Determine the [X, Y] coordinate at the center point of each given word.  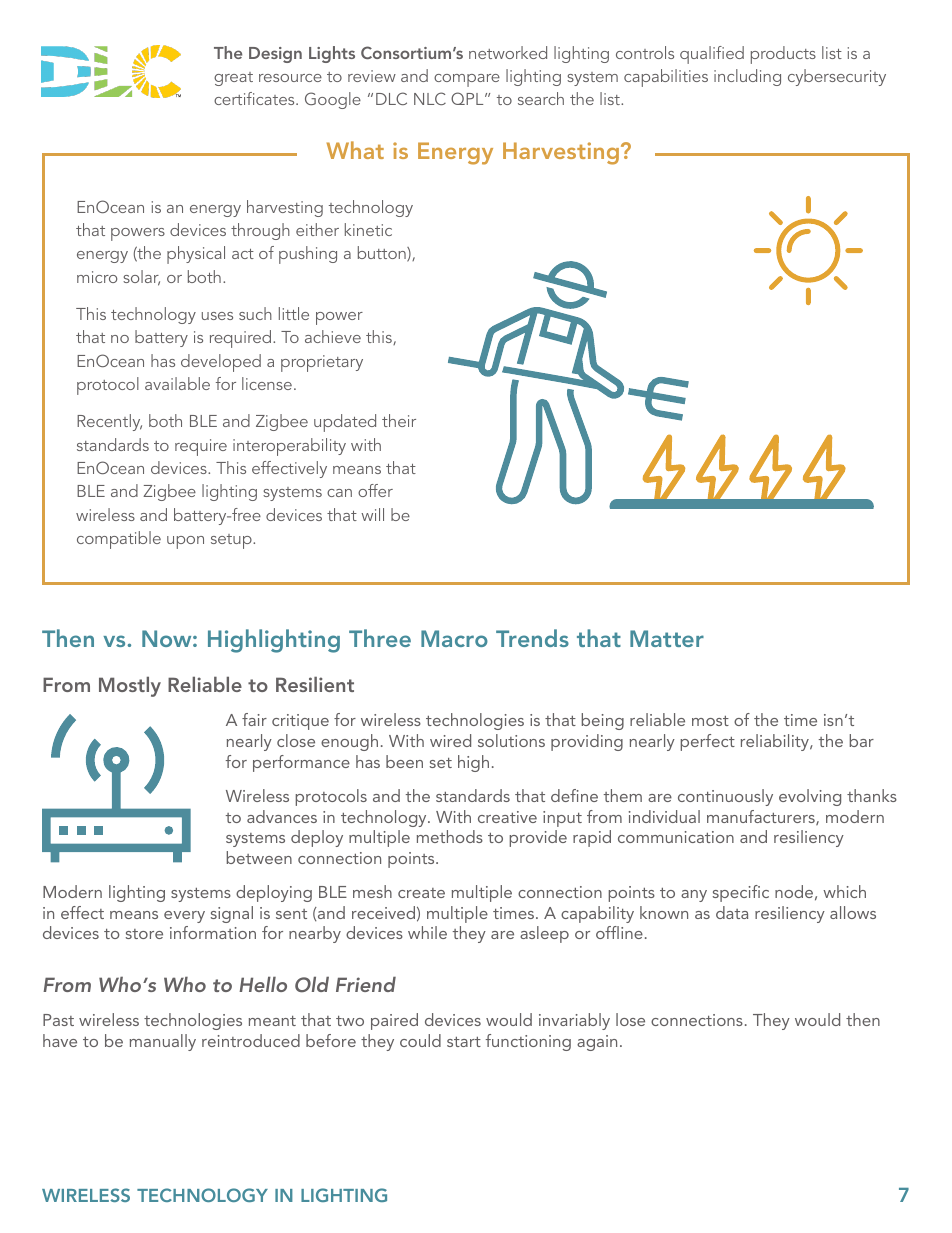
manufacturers [762, 817]
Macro [454, 638]
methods [450, 836]
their [399, 420]
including [747, 77]
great [233, 79]
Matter [667, 638]
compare [467, 80]
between [259, 857]
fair [254, 719]
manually [163, 1042]
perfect [707, 742]
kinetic [368, 229]
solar [141, 278]
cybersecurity [837, 77]
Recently [109, 422]
